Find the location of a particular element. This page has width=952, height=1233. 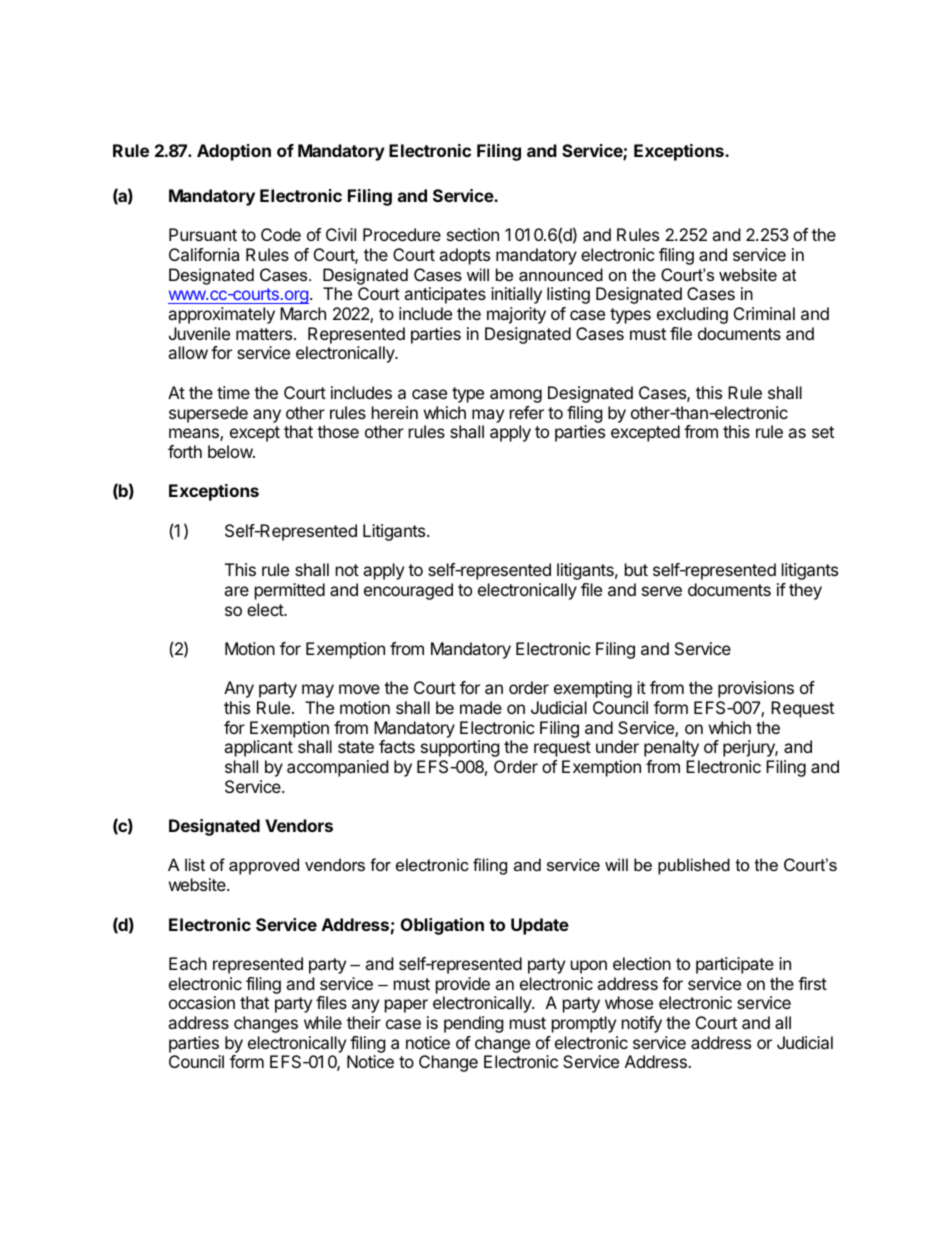

occasion is located at coordinates (202, 1002).
